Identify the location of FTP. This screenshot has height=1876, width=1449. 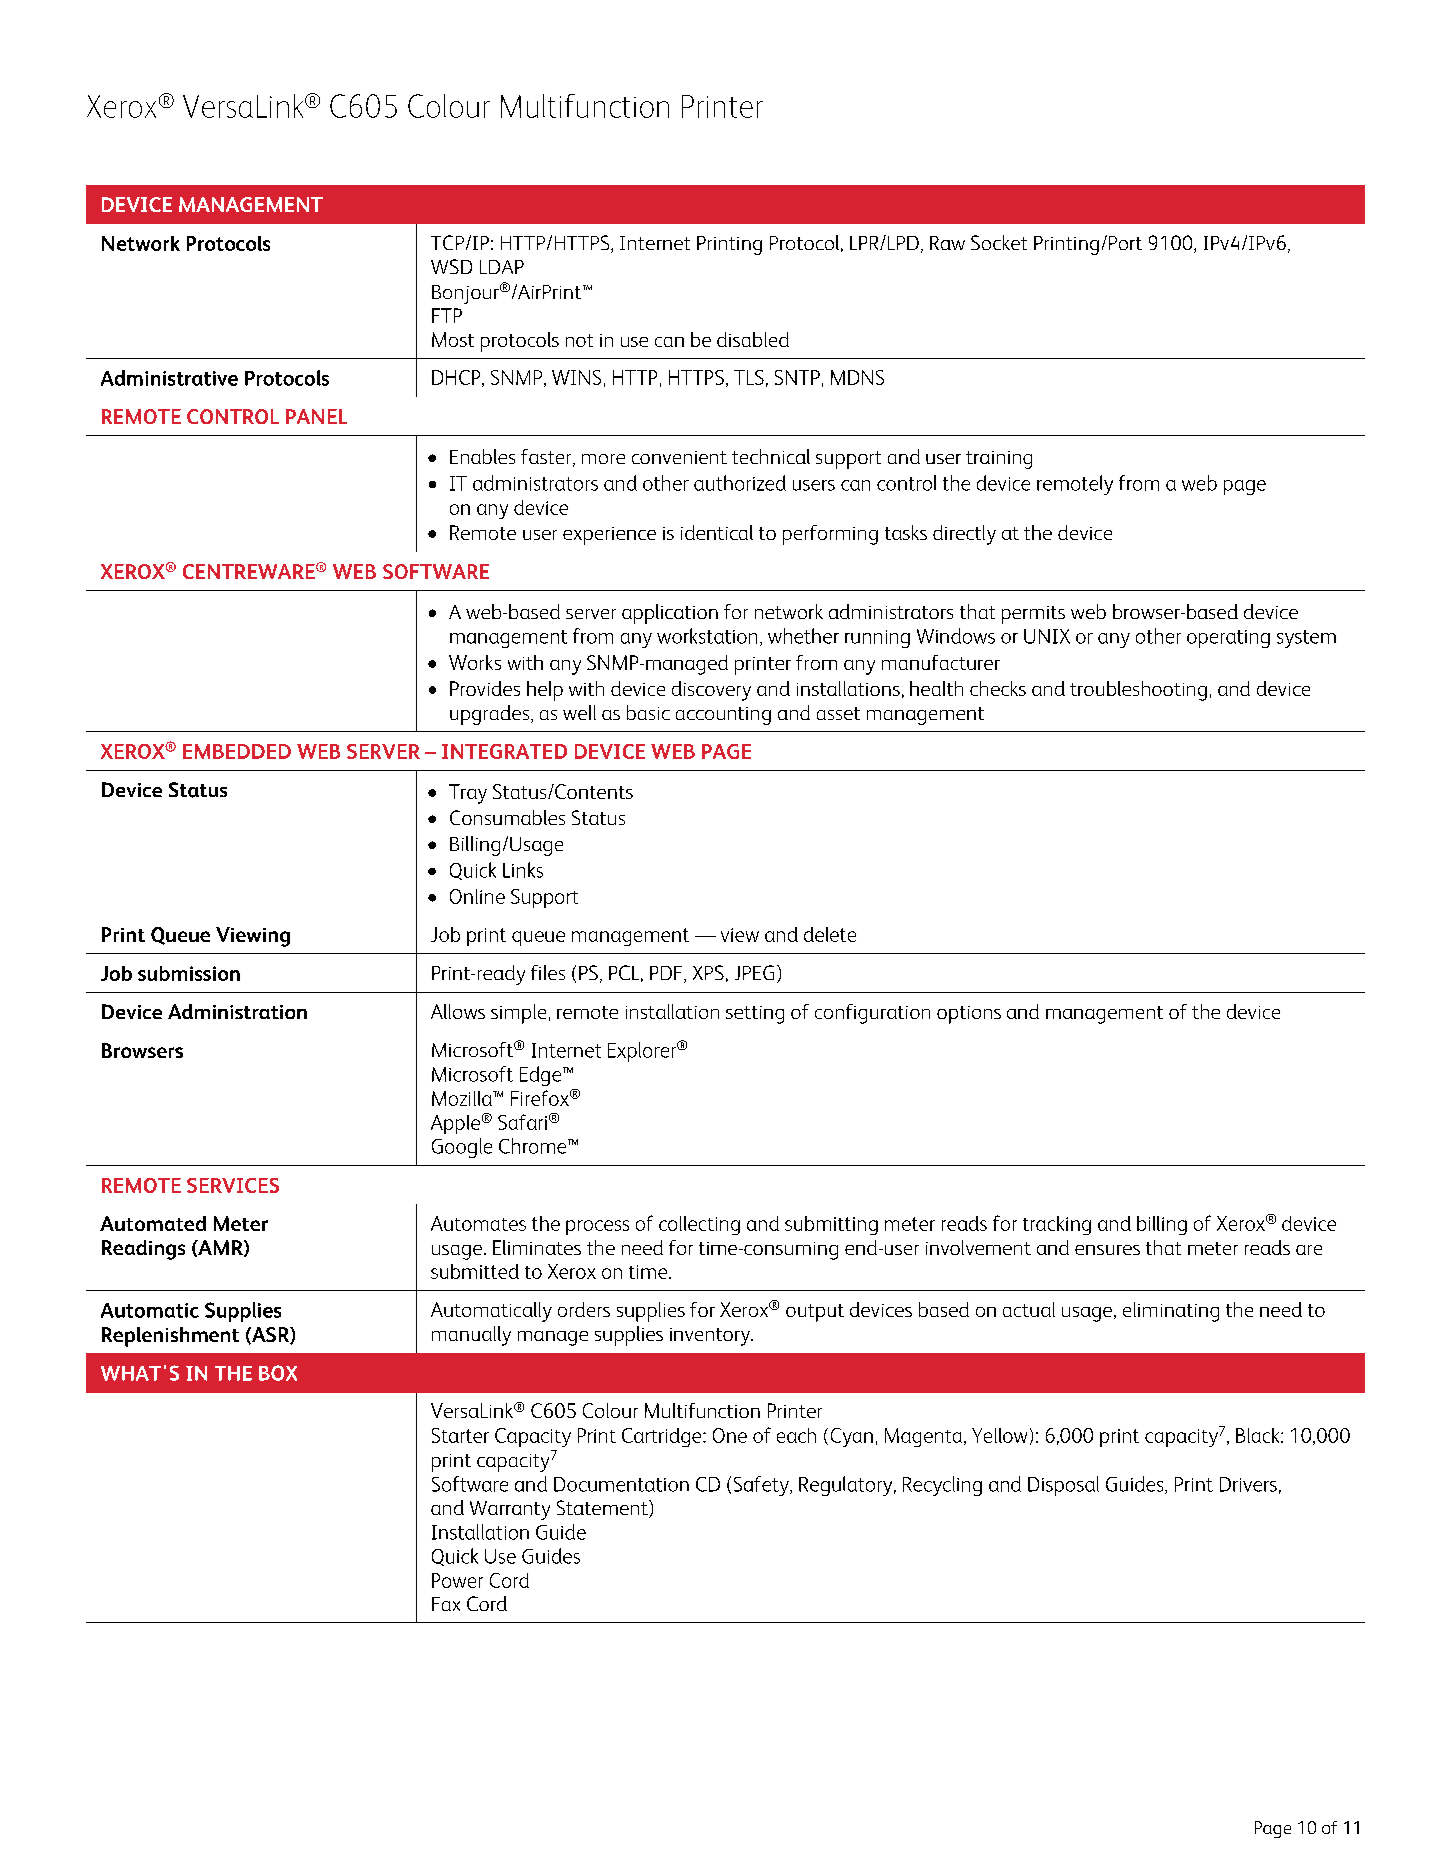
(447, 315).
